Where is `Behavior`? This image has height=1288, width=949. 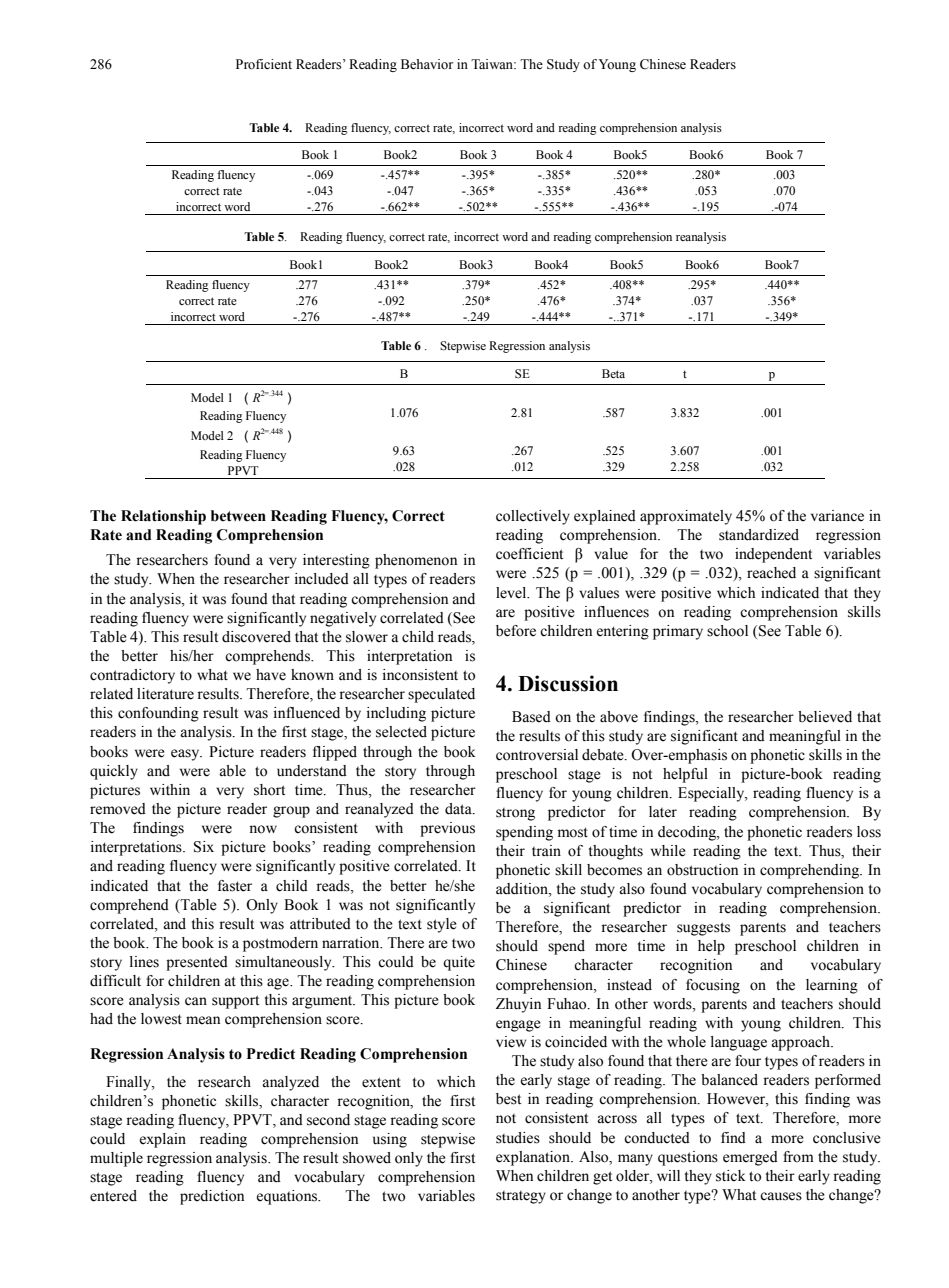 Behavior is located at coordinates (427, 64).
